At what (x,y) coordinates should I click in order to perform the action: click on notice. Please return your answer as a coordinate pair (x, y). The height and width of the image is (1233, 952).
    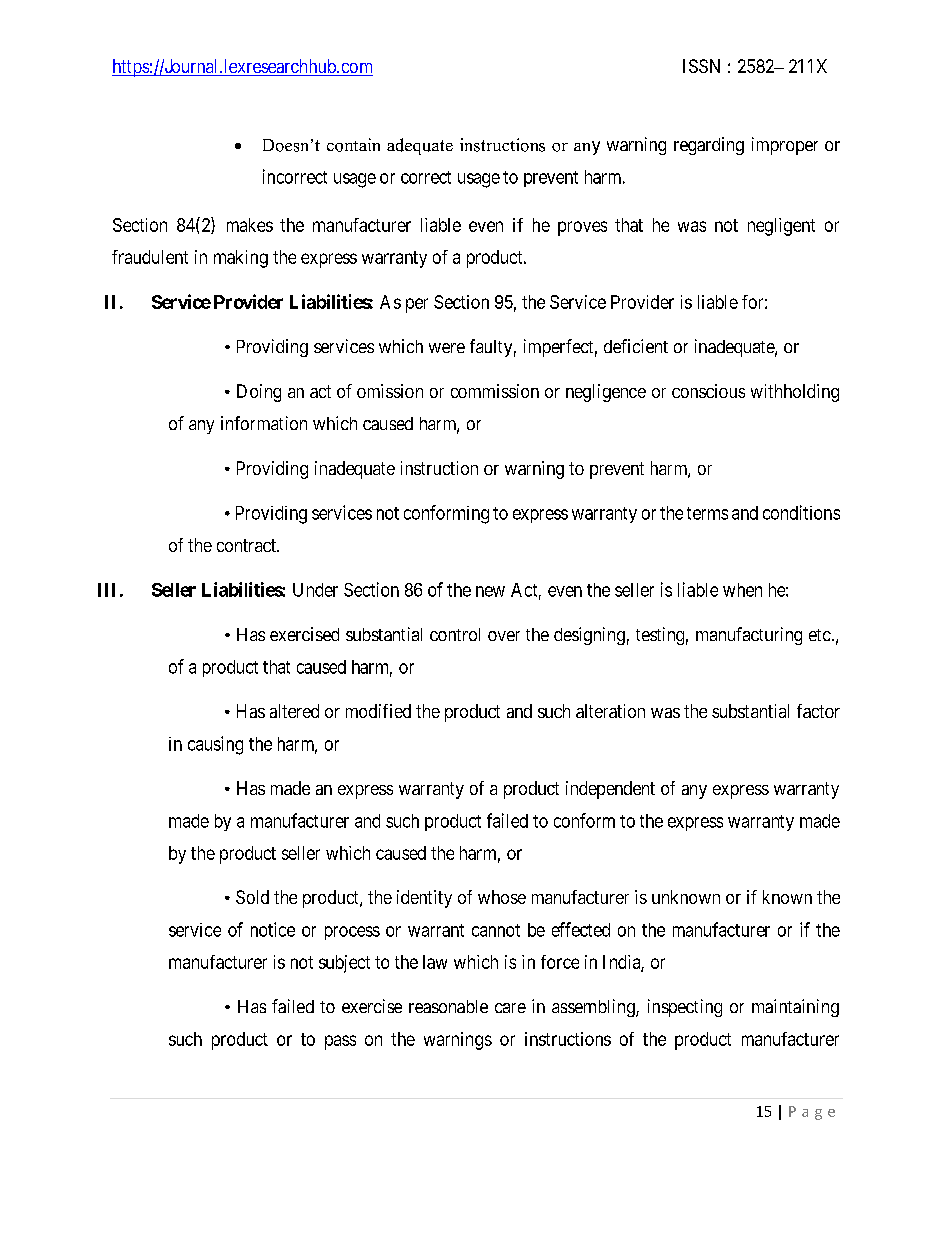
    Looking at the image, I should click on (273, 929).
